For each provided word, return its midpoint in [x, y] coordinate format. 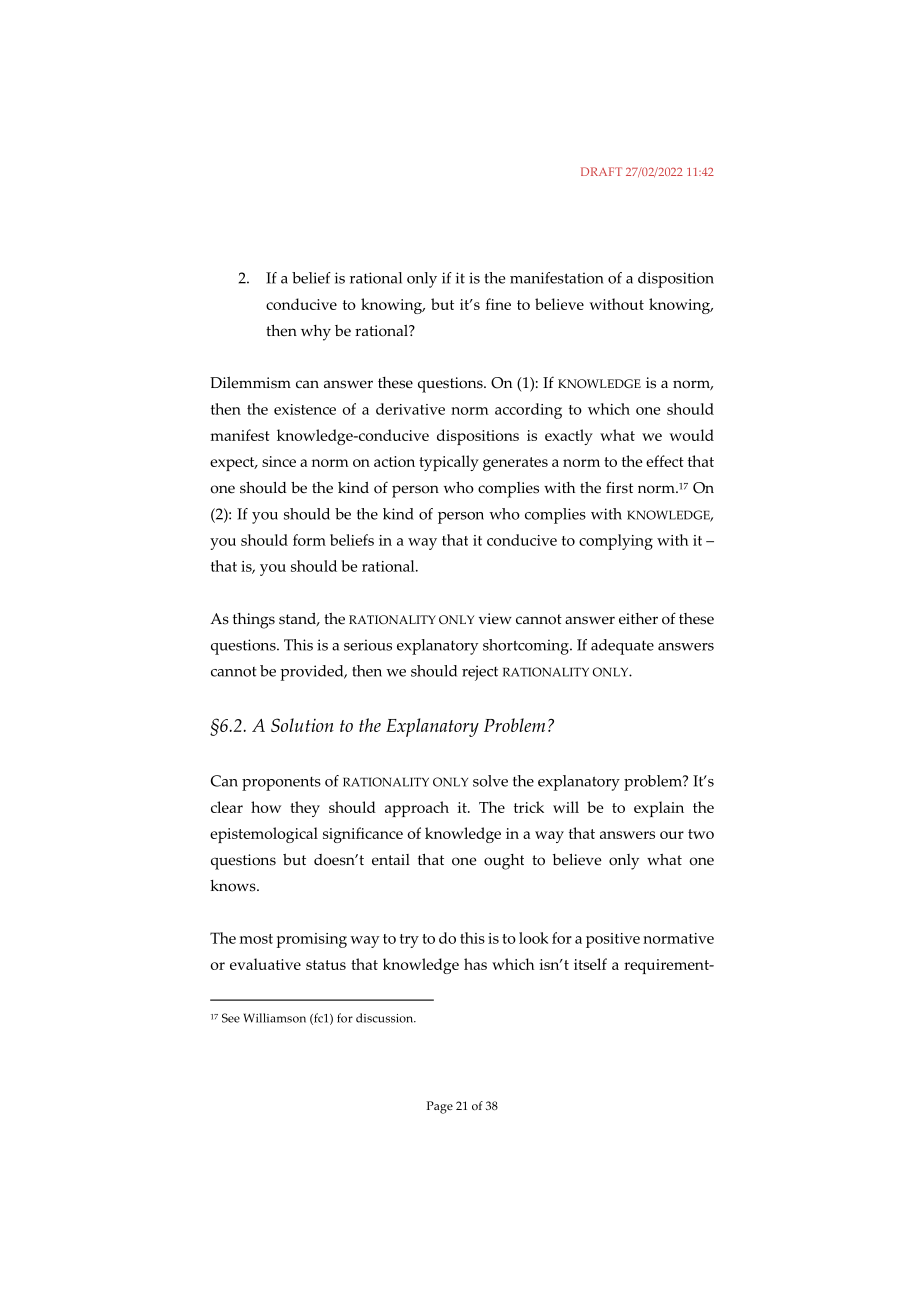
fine [498, 304]
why [316, 333]
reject [480, 673]
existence [305, 409]
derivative [410, 409]
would [691, 435]
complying [616, 542]
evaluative [265, 964]
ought [504, 862]
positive [613, 940]
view [495, 619]
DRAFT [601, 171]
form [309, 540]
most [256, 939]
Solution [302, 725]
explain [659, 809]
